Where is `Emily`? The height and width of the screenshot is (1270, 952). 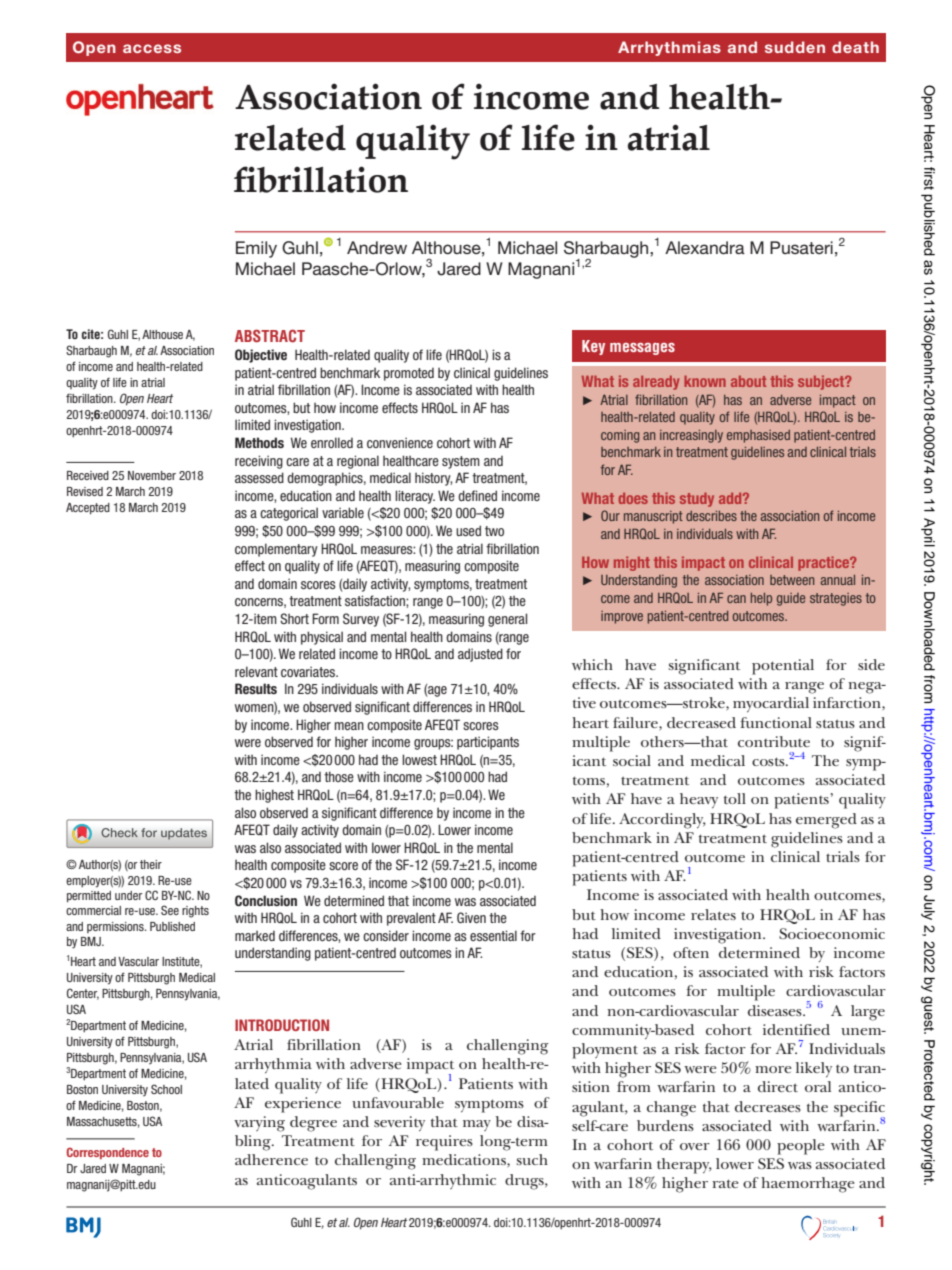
Emily is located at coordinates (256, 249).
